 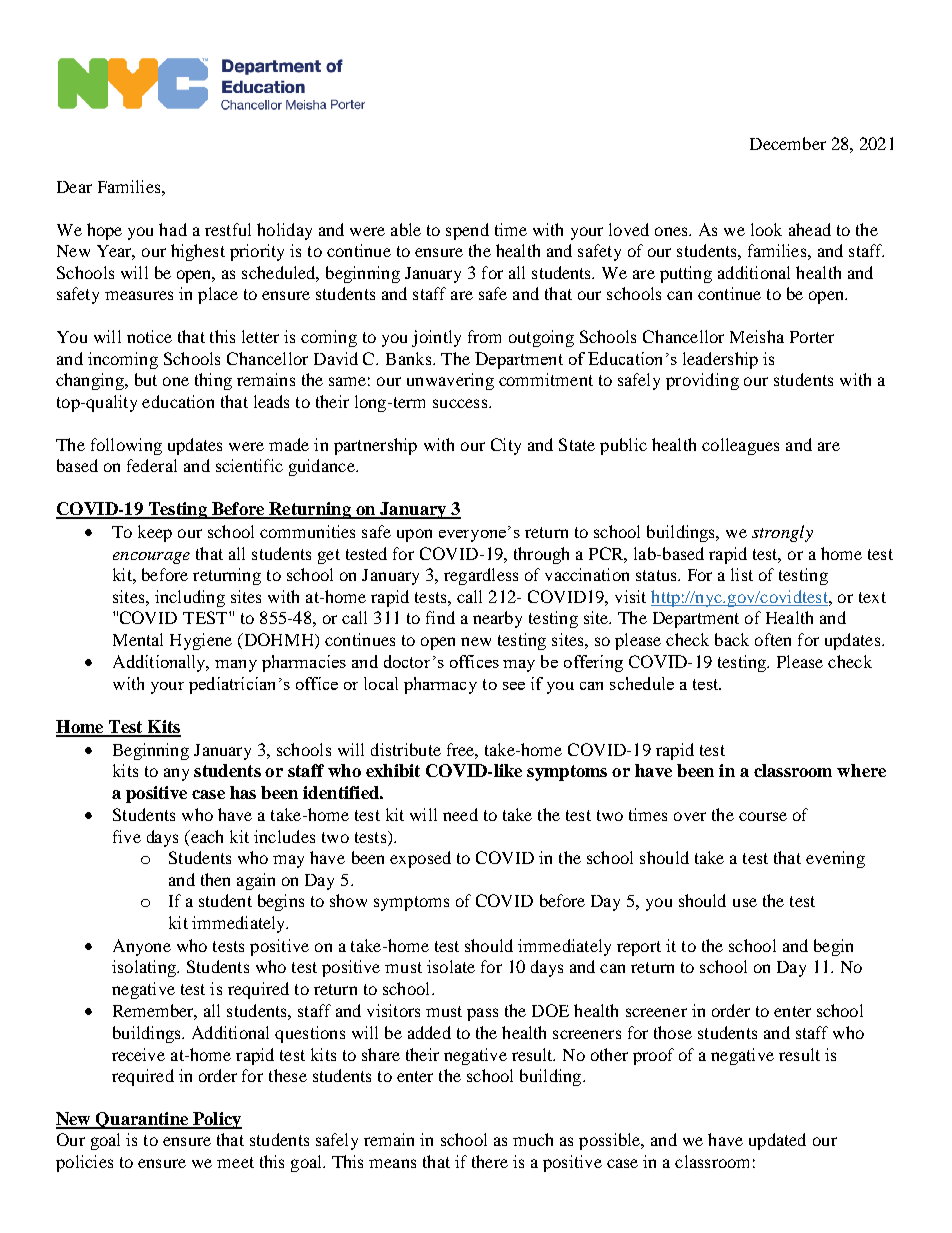 I want to click on exposed, so click(x=420, y=859).
